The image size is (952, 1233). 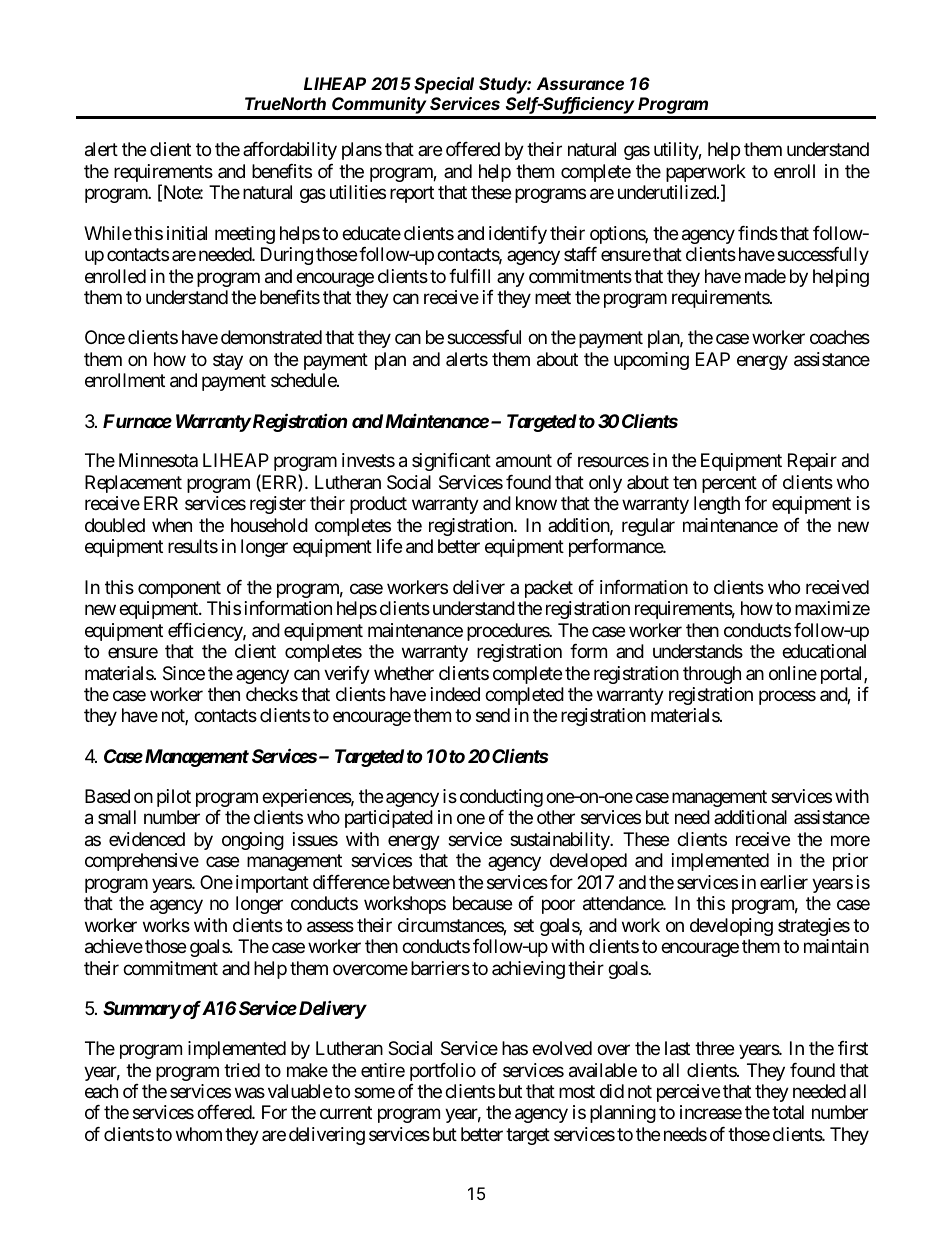 I want to click on packet, so click(x=549, y=589).
